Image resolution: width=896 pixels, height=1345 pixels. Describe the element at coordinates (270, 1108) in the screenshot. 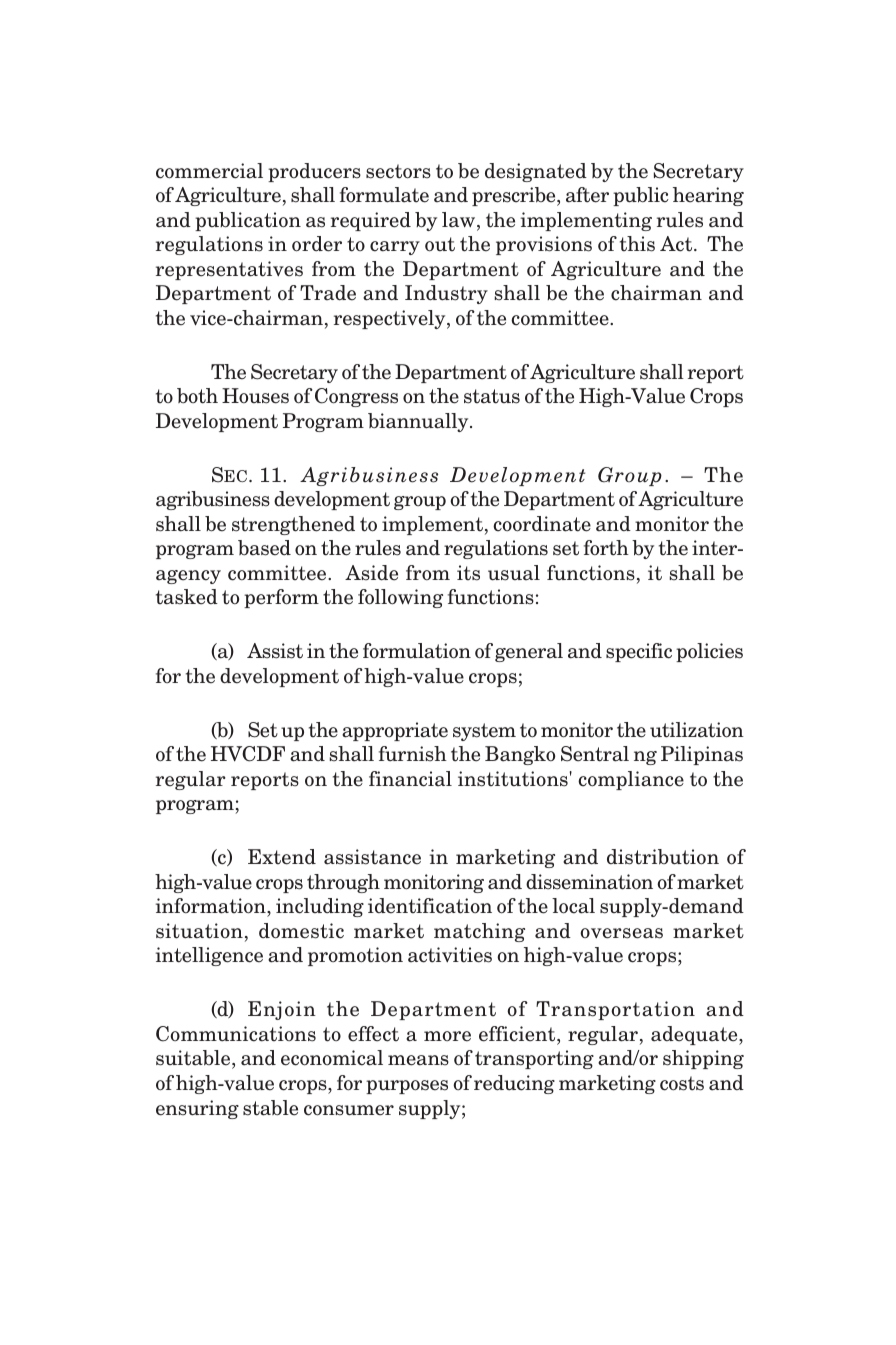

I see `stable` at that location.
